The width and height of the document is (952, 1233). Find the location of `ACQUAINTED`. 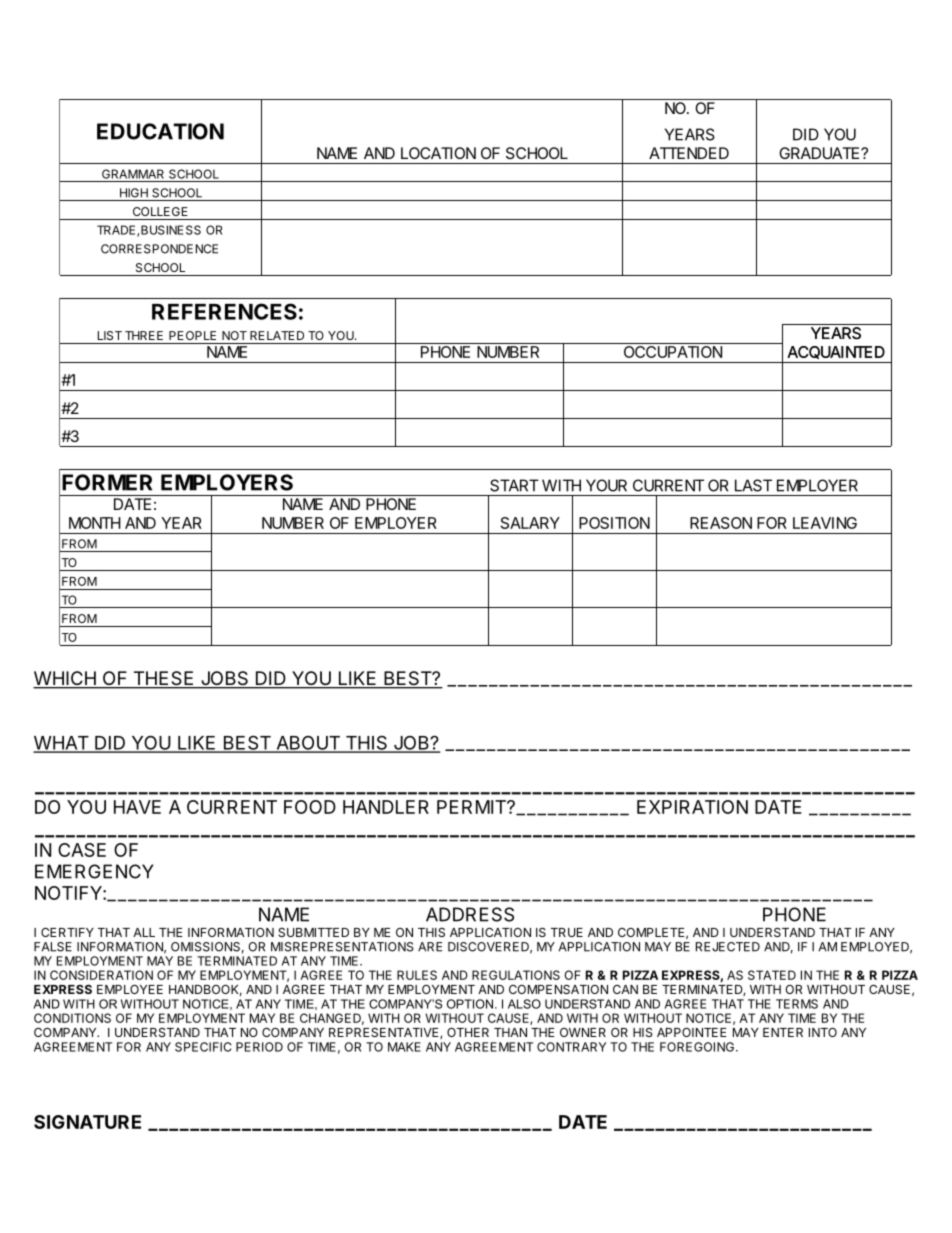

ACQUAINTED is located at coordinates (836, 352).
